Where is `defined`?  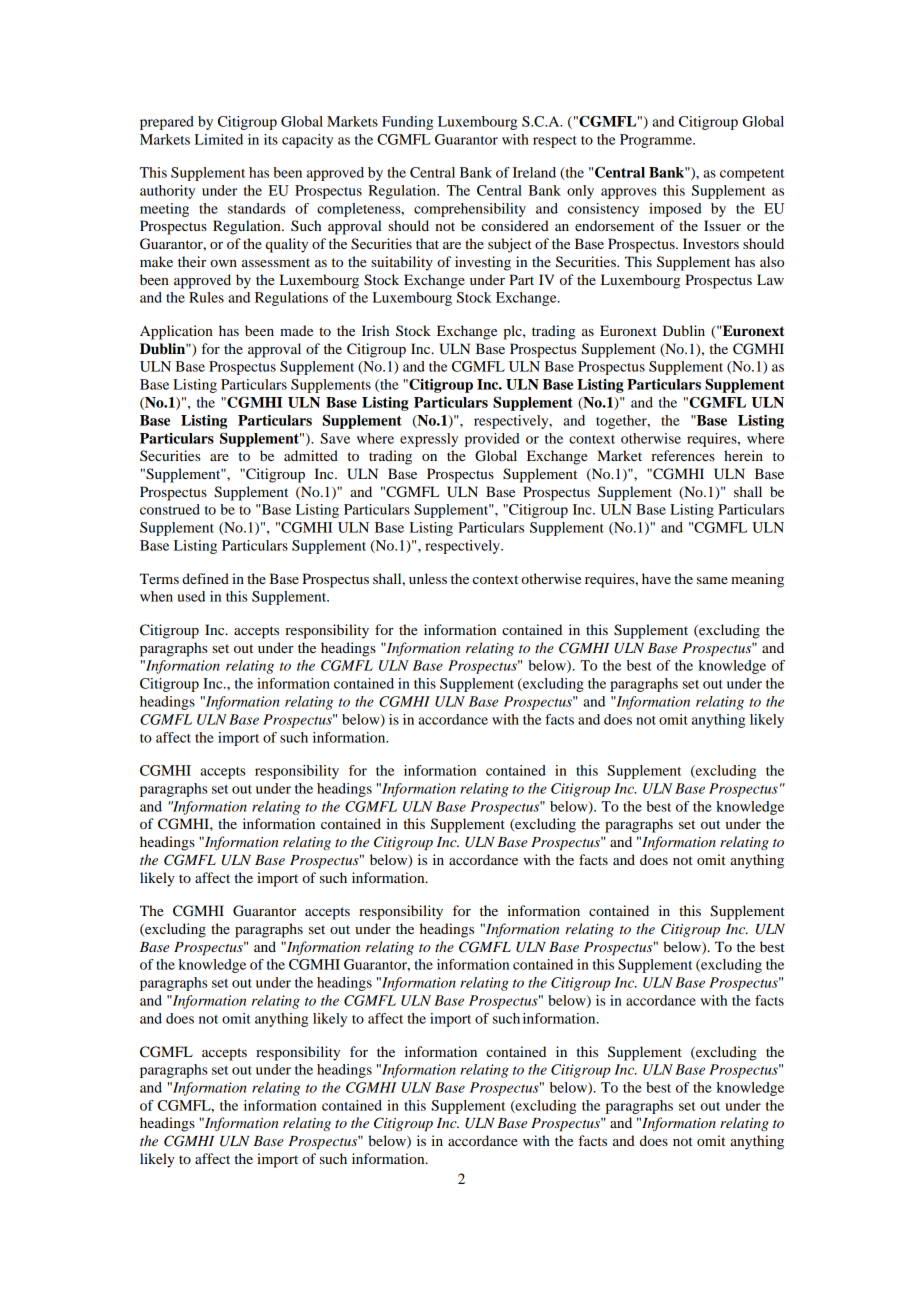
defined is located at coordinates (205, 578).
